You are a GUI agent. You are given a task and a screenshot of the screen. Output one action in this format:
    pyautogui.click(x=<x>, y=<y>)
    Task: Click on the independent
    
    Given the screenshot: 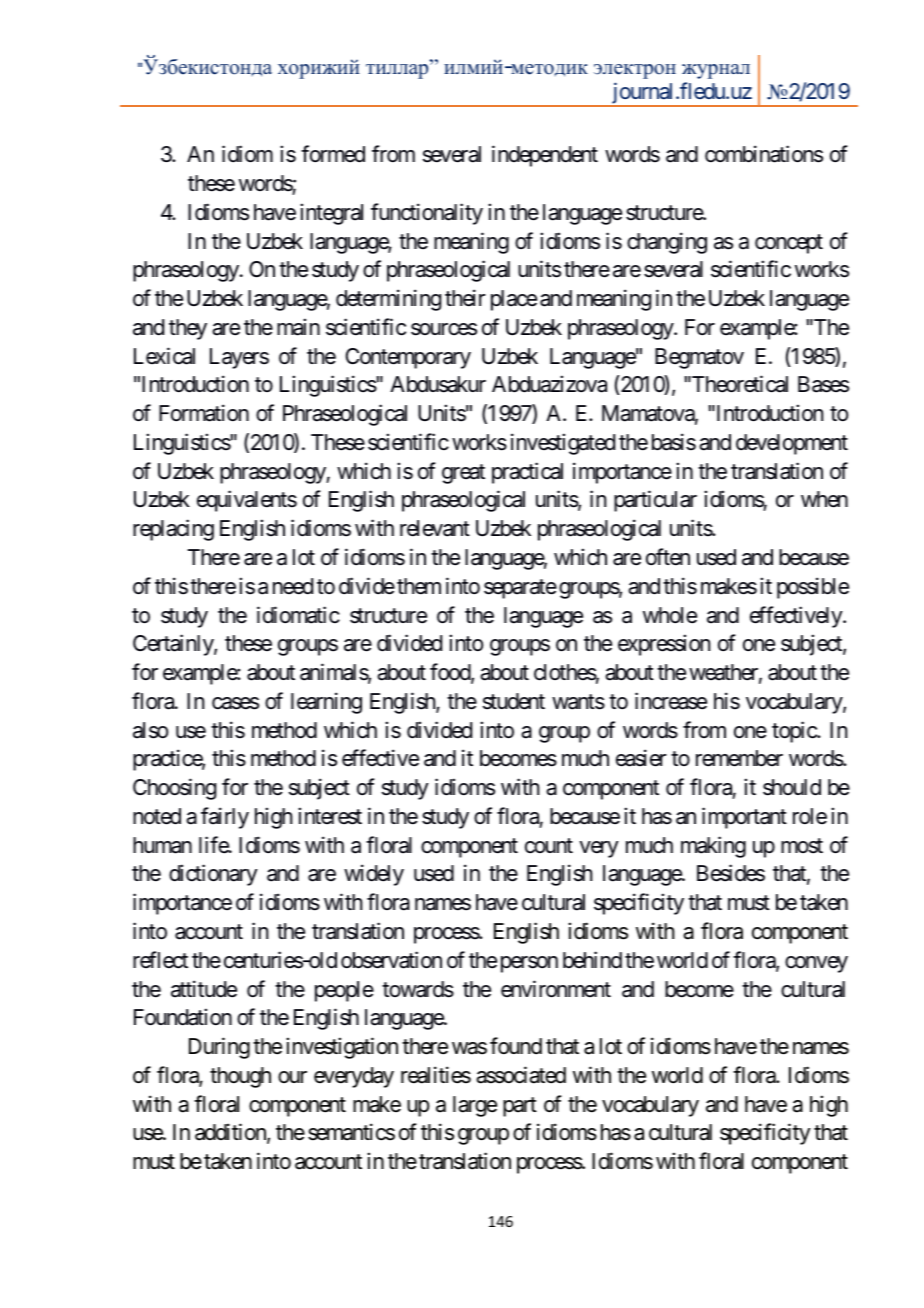 What is the action you would take?
    pyautogui.click(x=545, y=156)
